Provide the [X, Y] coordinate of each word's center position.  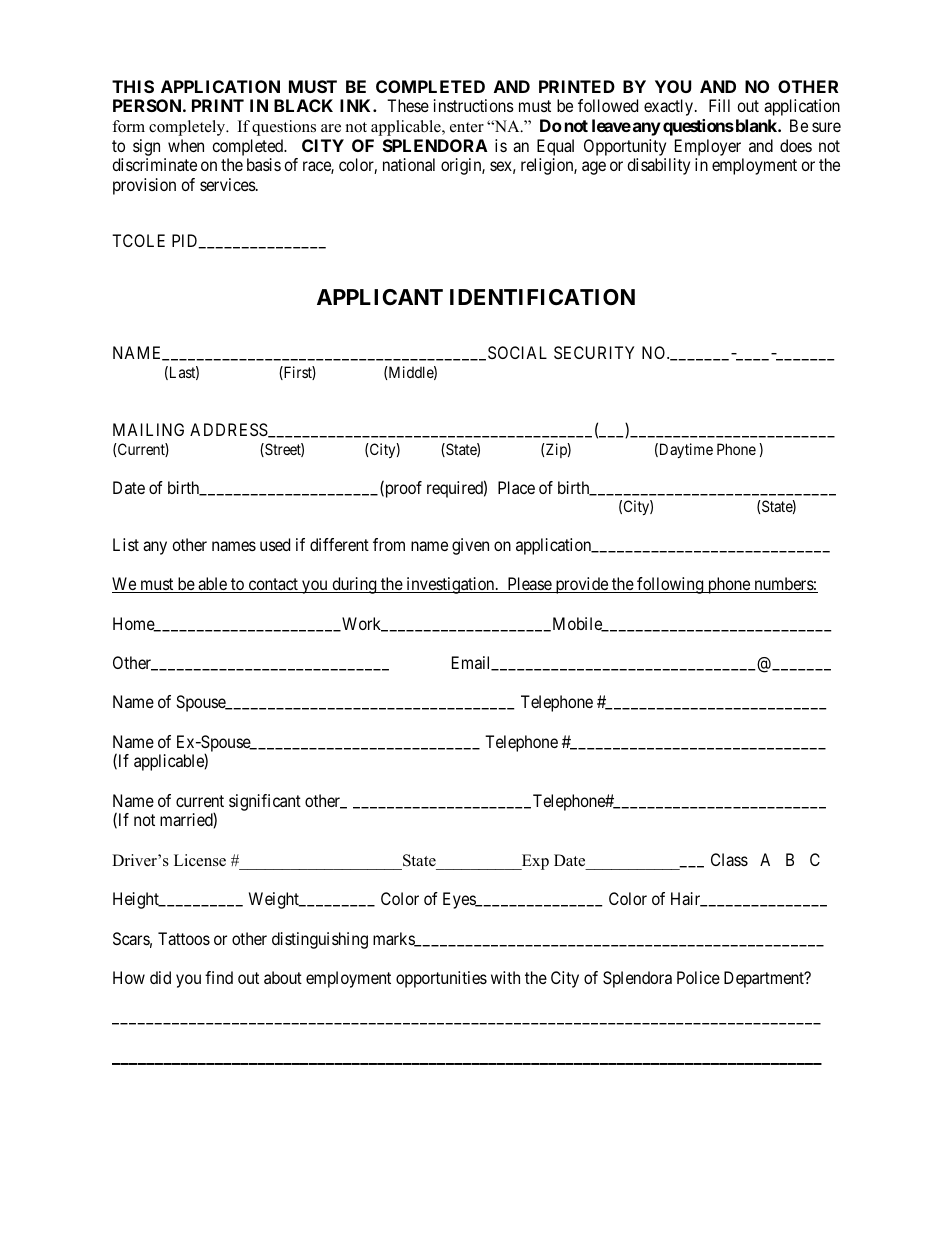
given [470, 546]
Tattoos [184, 938]
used [275, 544]
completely [188, 128]
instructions [474, 105]
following [670, 585]
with [505, 977]
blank [756, 125]
